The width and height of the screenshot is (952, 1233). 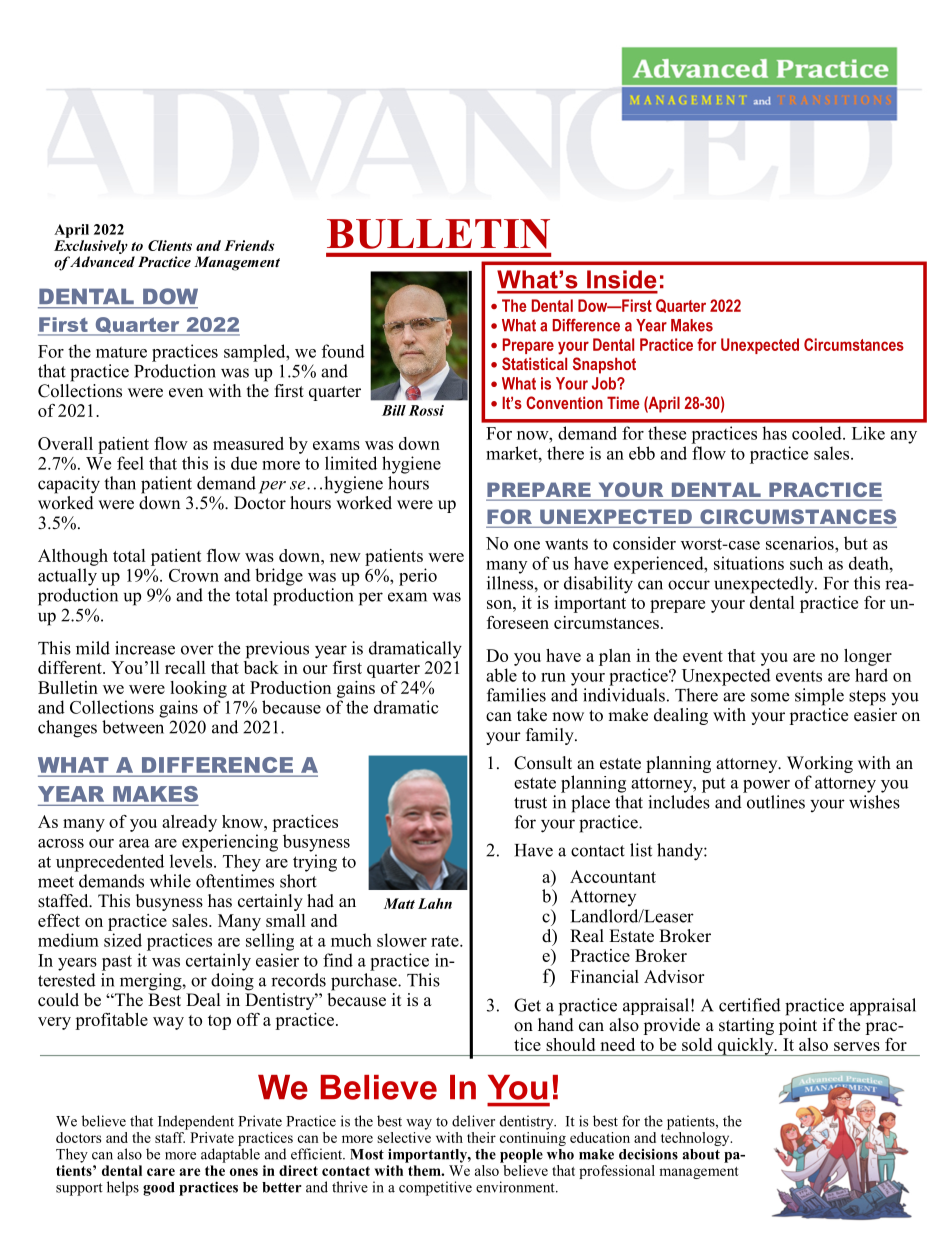 I want to click on than, so click(x=120, y=483).
